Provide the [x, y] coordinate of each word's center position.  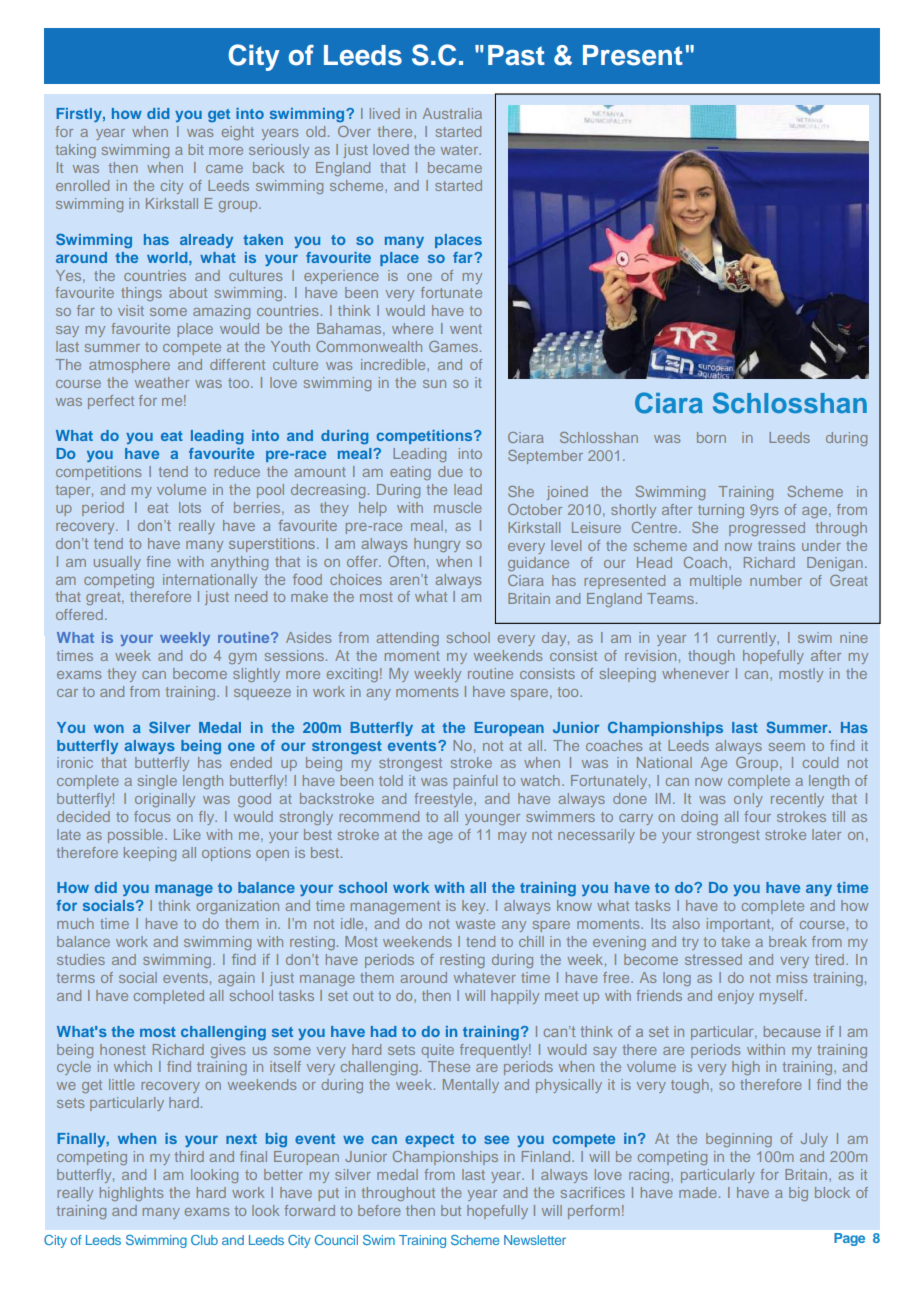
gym [243, 658]
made [698, 1192]
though [711, 657]
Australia [452, 113]
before [379, 1210]
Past [516, 55]
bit [196, 149]
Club [204, 1240]
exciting [352, 675]
